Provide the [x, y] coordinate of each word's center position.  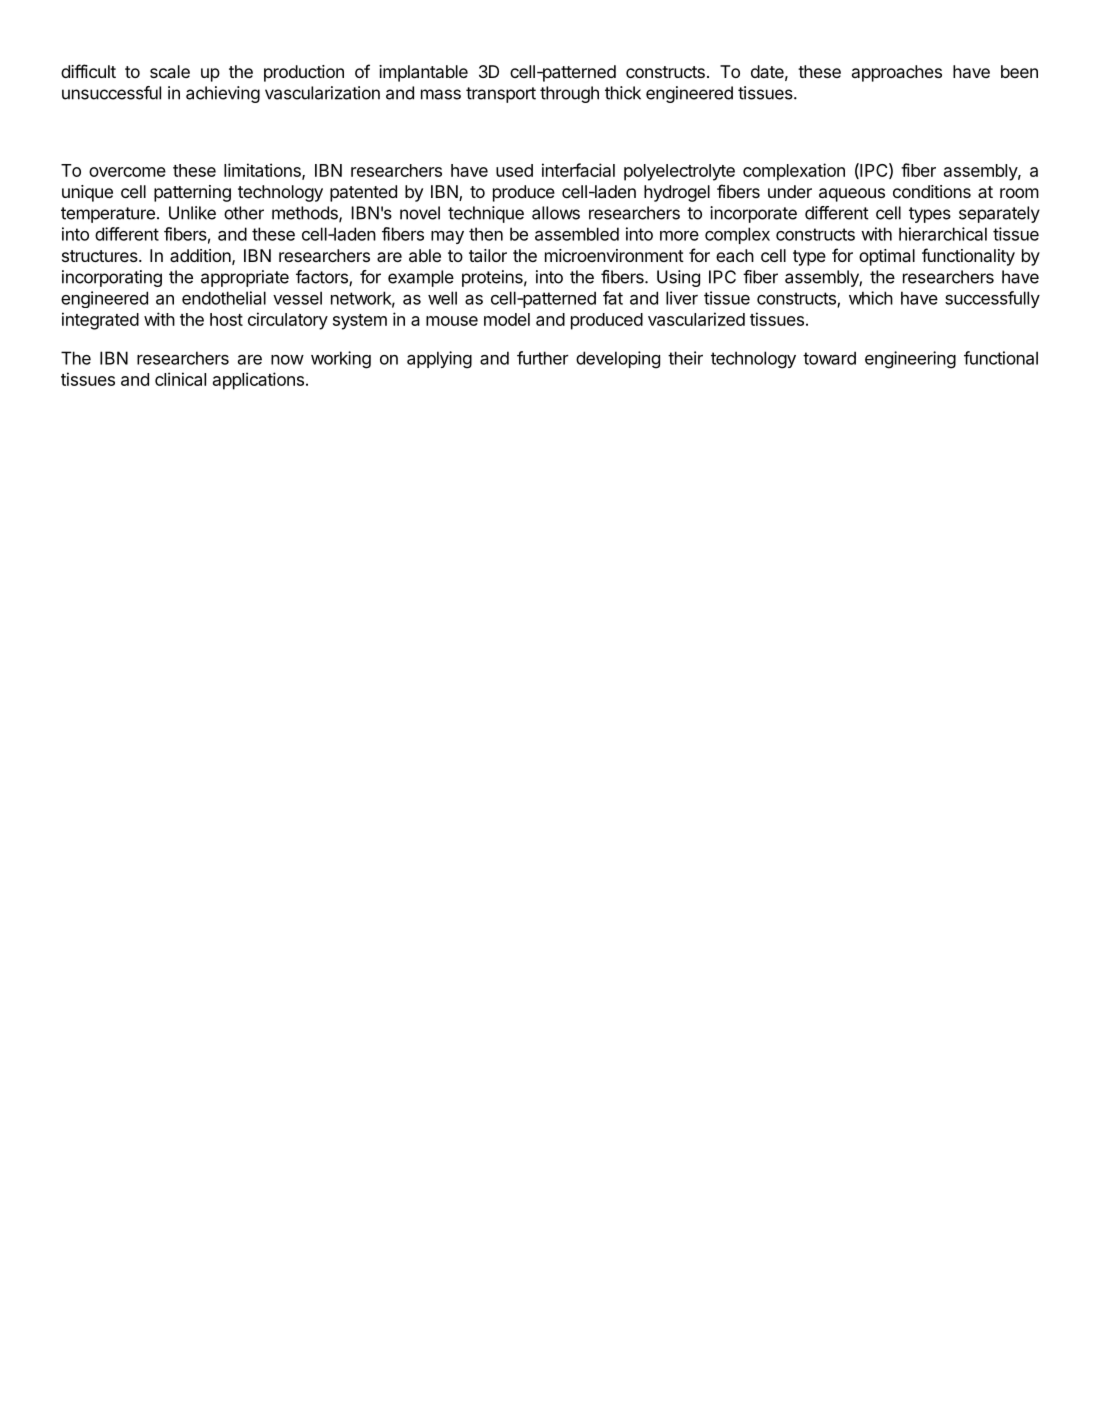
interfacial [578, 170]
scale [170, 71]
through [569, 94]
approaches [897, 73]
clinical [180, 379]
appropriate [245, 278]
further [543, 358]
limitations [263, 171]
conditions [932, 191]
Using [678, 278]
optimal [887, 257]
